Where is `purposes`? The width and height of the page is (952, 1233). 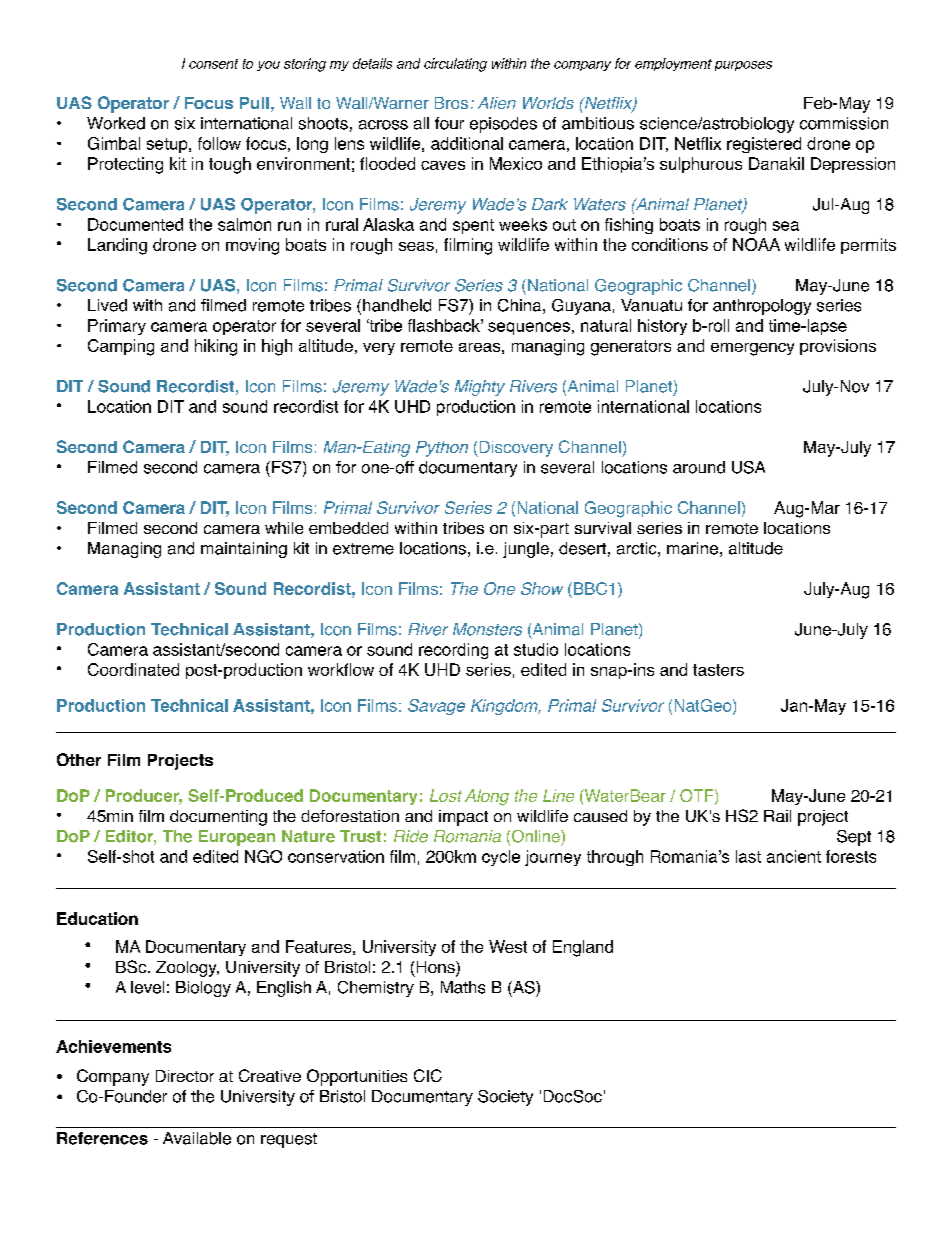
purposes is located at coordinates (743, 66).
